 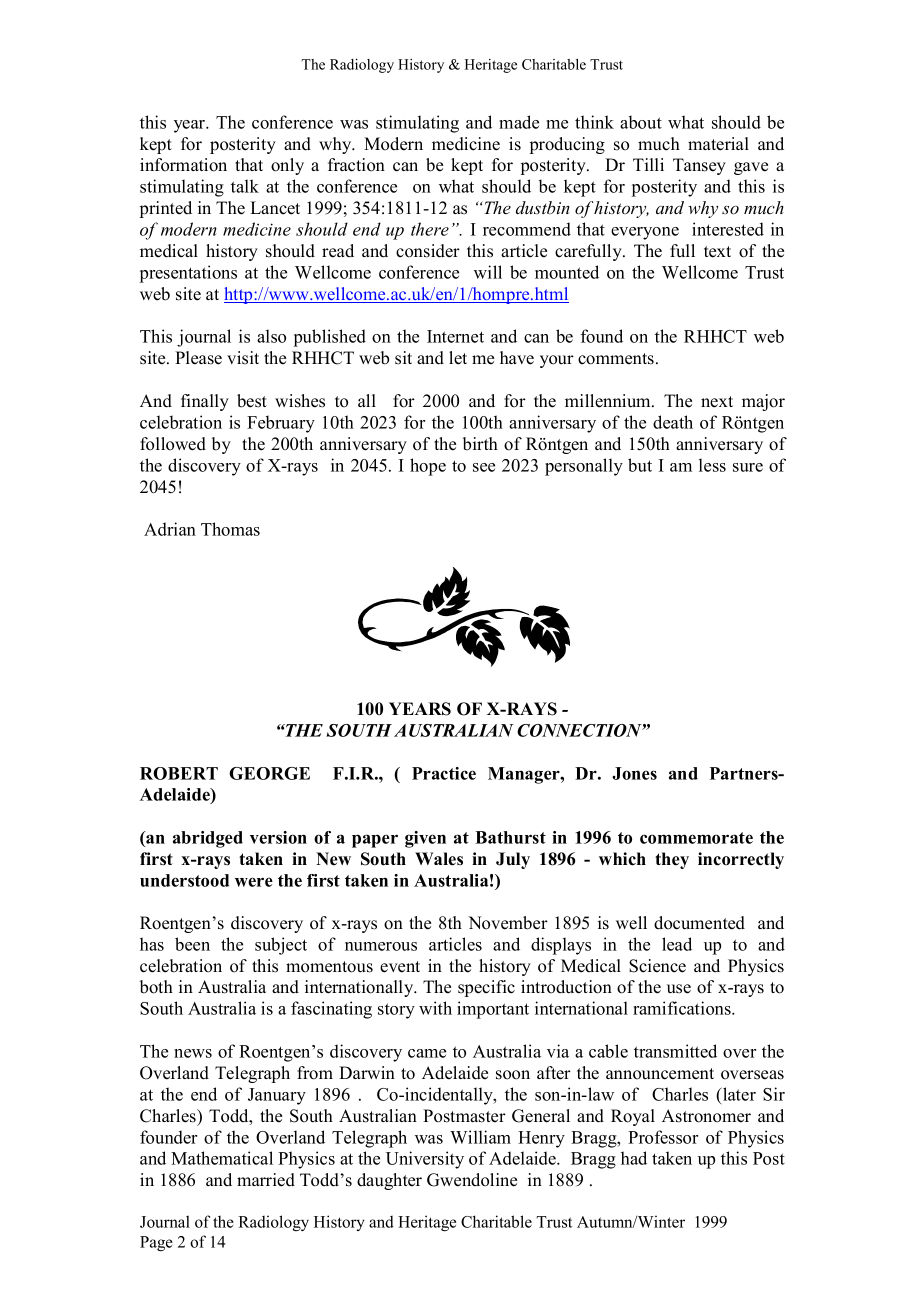 What do you see at coordinates (425, 1160) in the page?
I see `University` at bounding box center [425, 1160].
